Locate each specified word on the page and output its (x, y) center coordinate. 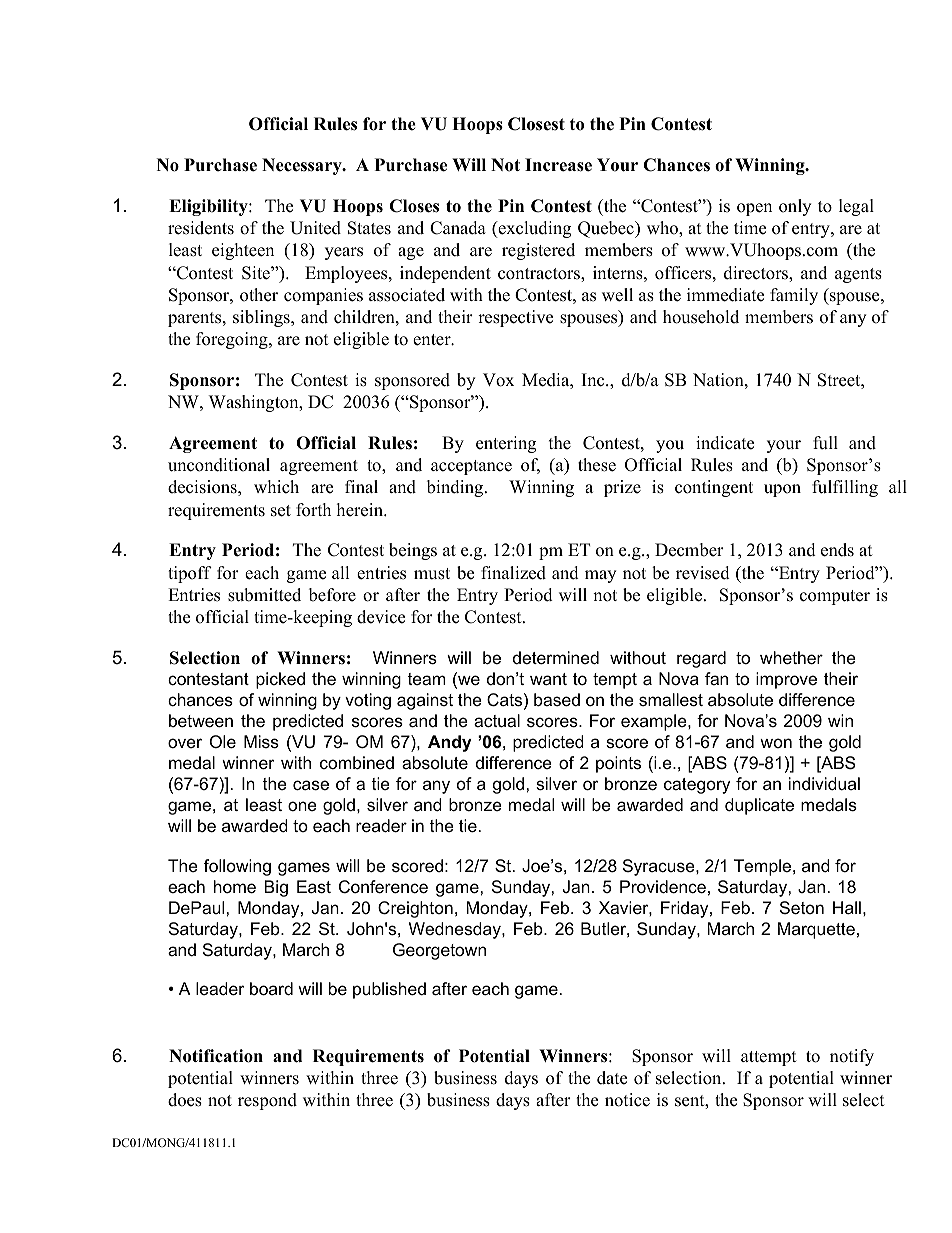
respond (267, 1101)
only (795, 207)
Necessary (303, 166)
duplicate (759, 806)
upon (782, 490)
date (612, 1078)
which (276, 487)
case (311, 785)
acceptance (471, 467)
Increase (558, 165)
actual (497, 721)
